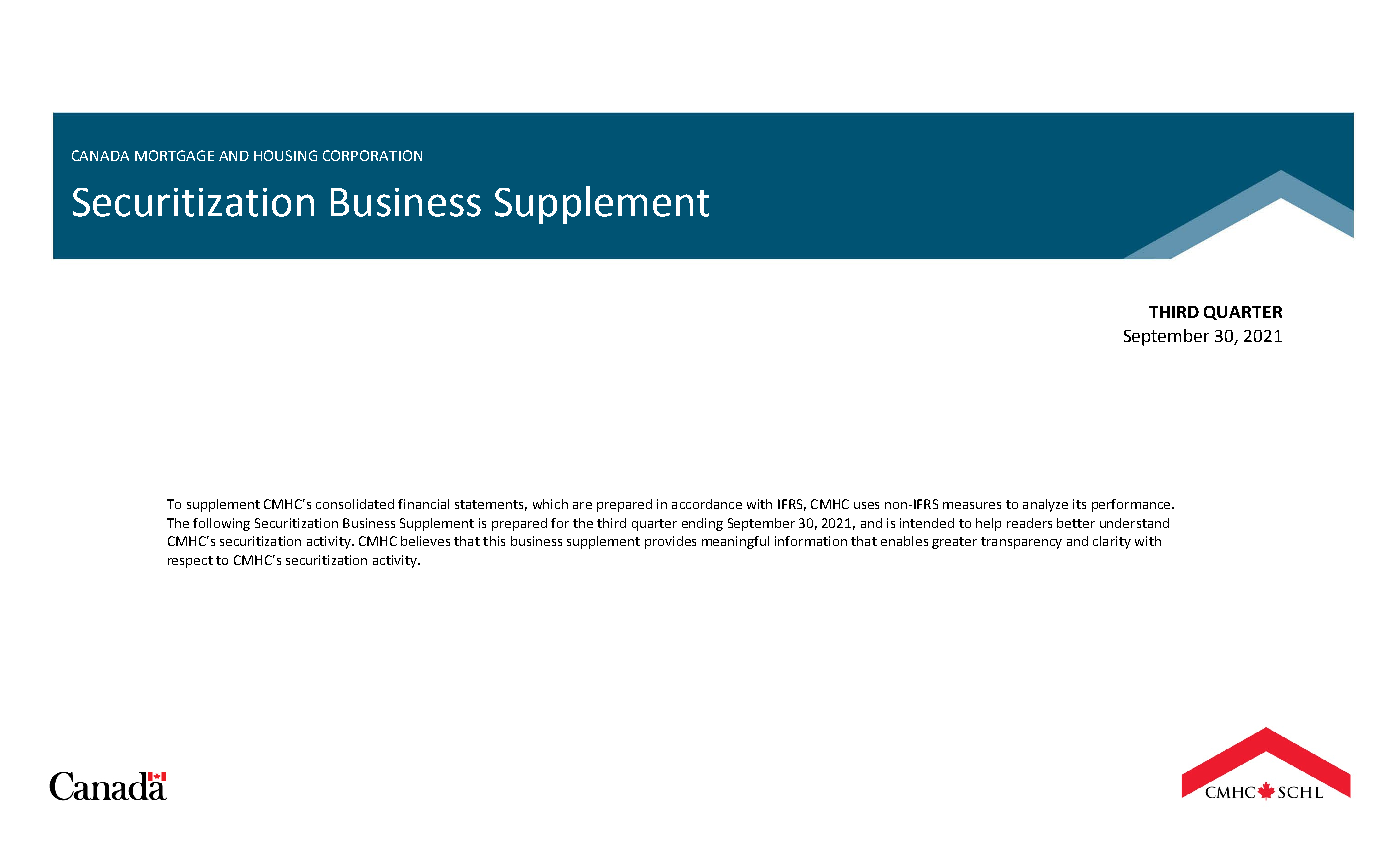 The height and width of the image is (850, 1400). Describe the element at coordinates (285, 155) in the image. I see `HOUSING` at that location.
